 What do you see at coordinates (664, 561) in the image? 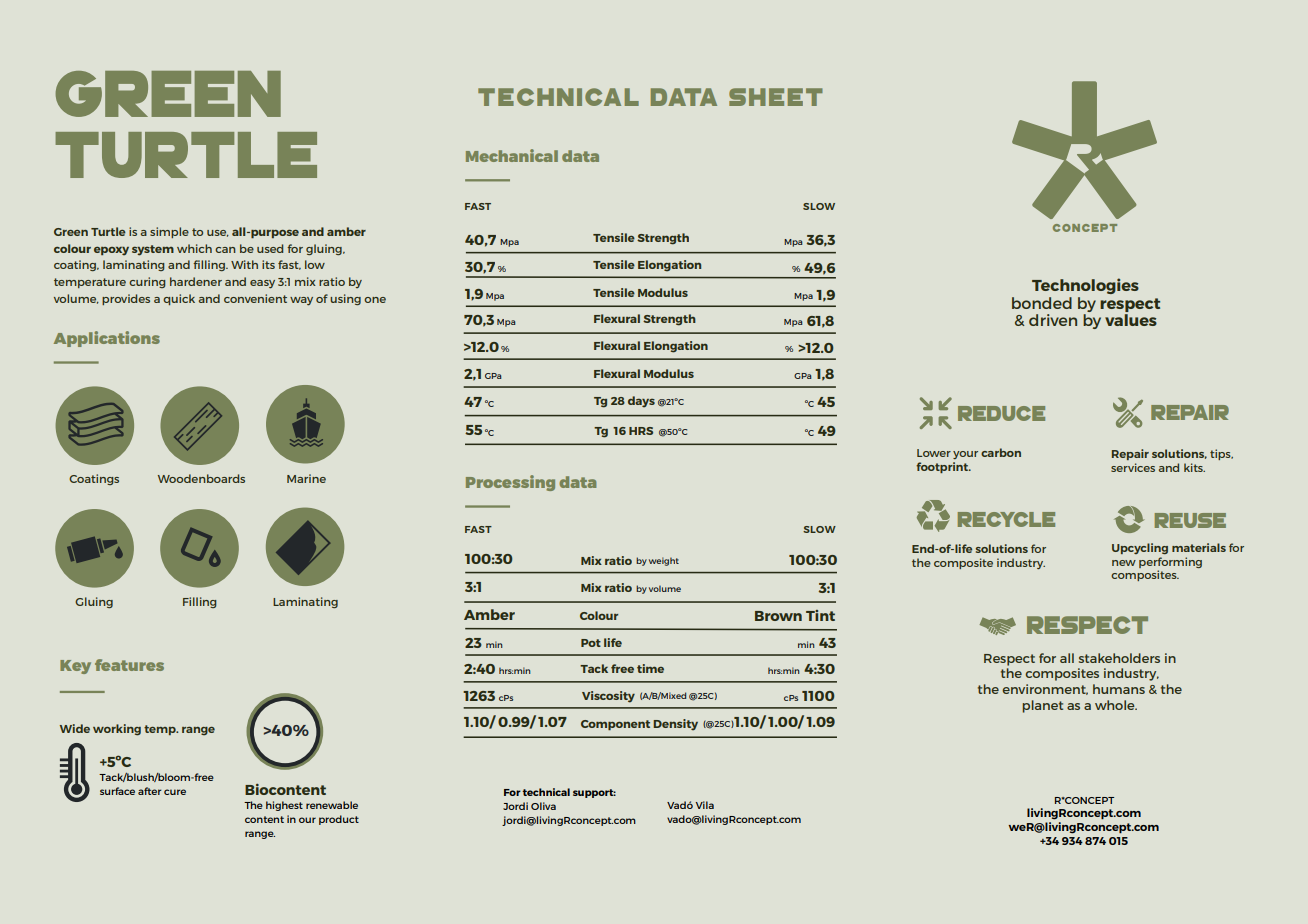
I see `weight` at bounding box center [664, 561].
